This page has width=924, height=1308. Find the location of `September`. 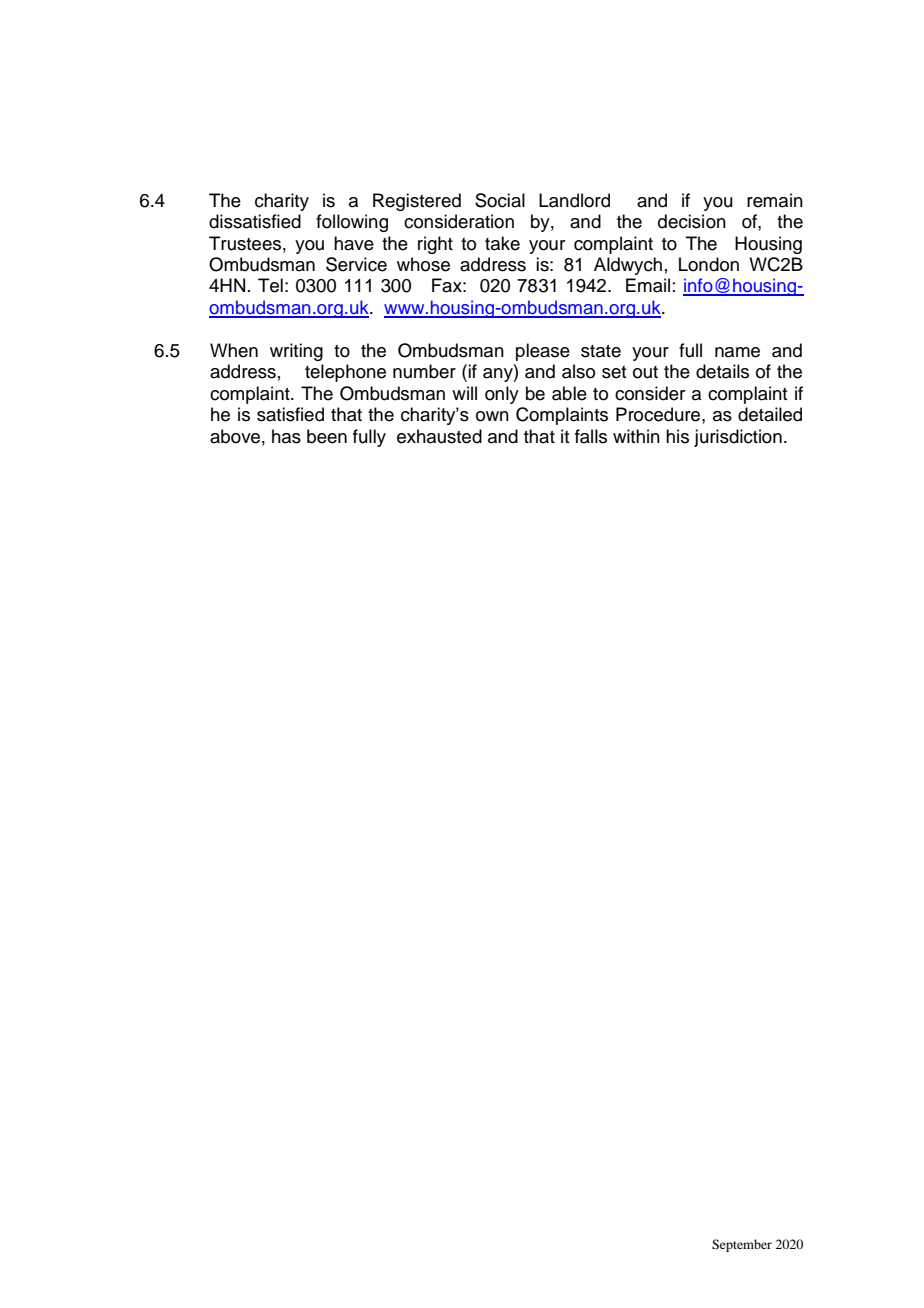

September is located at coordinates (742, 1245).
